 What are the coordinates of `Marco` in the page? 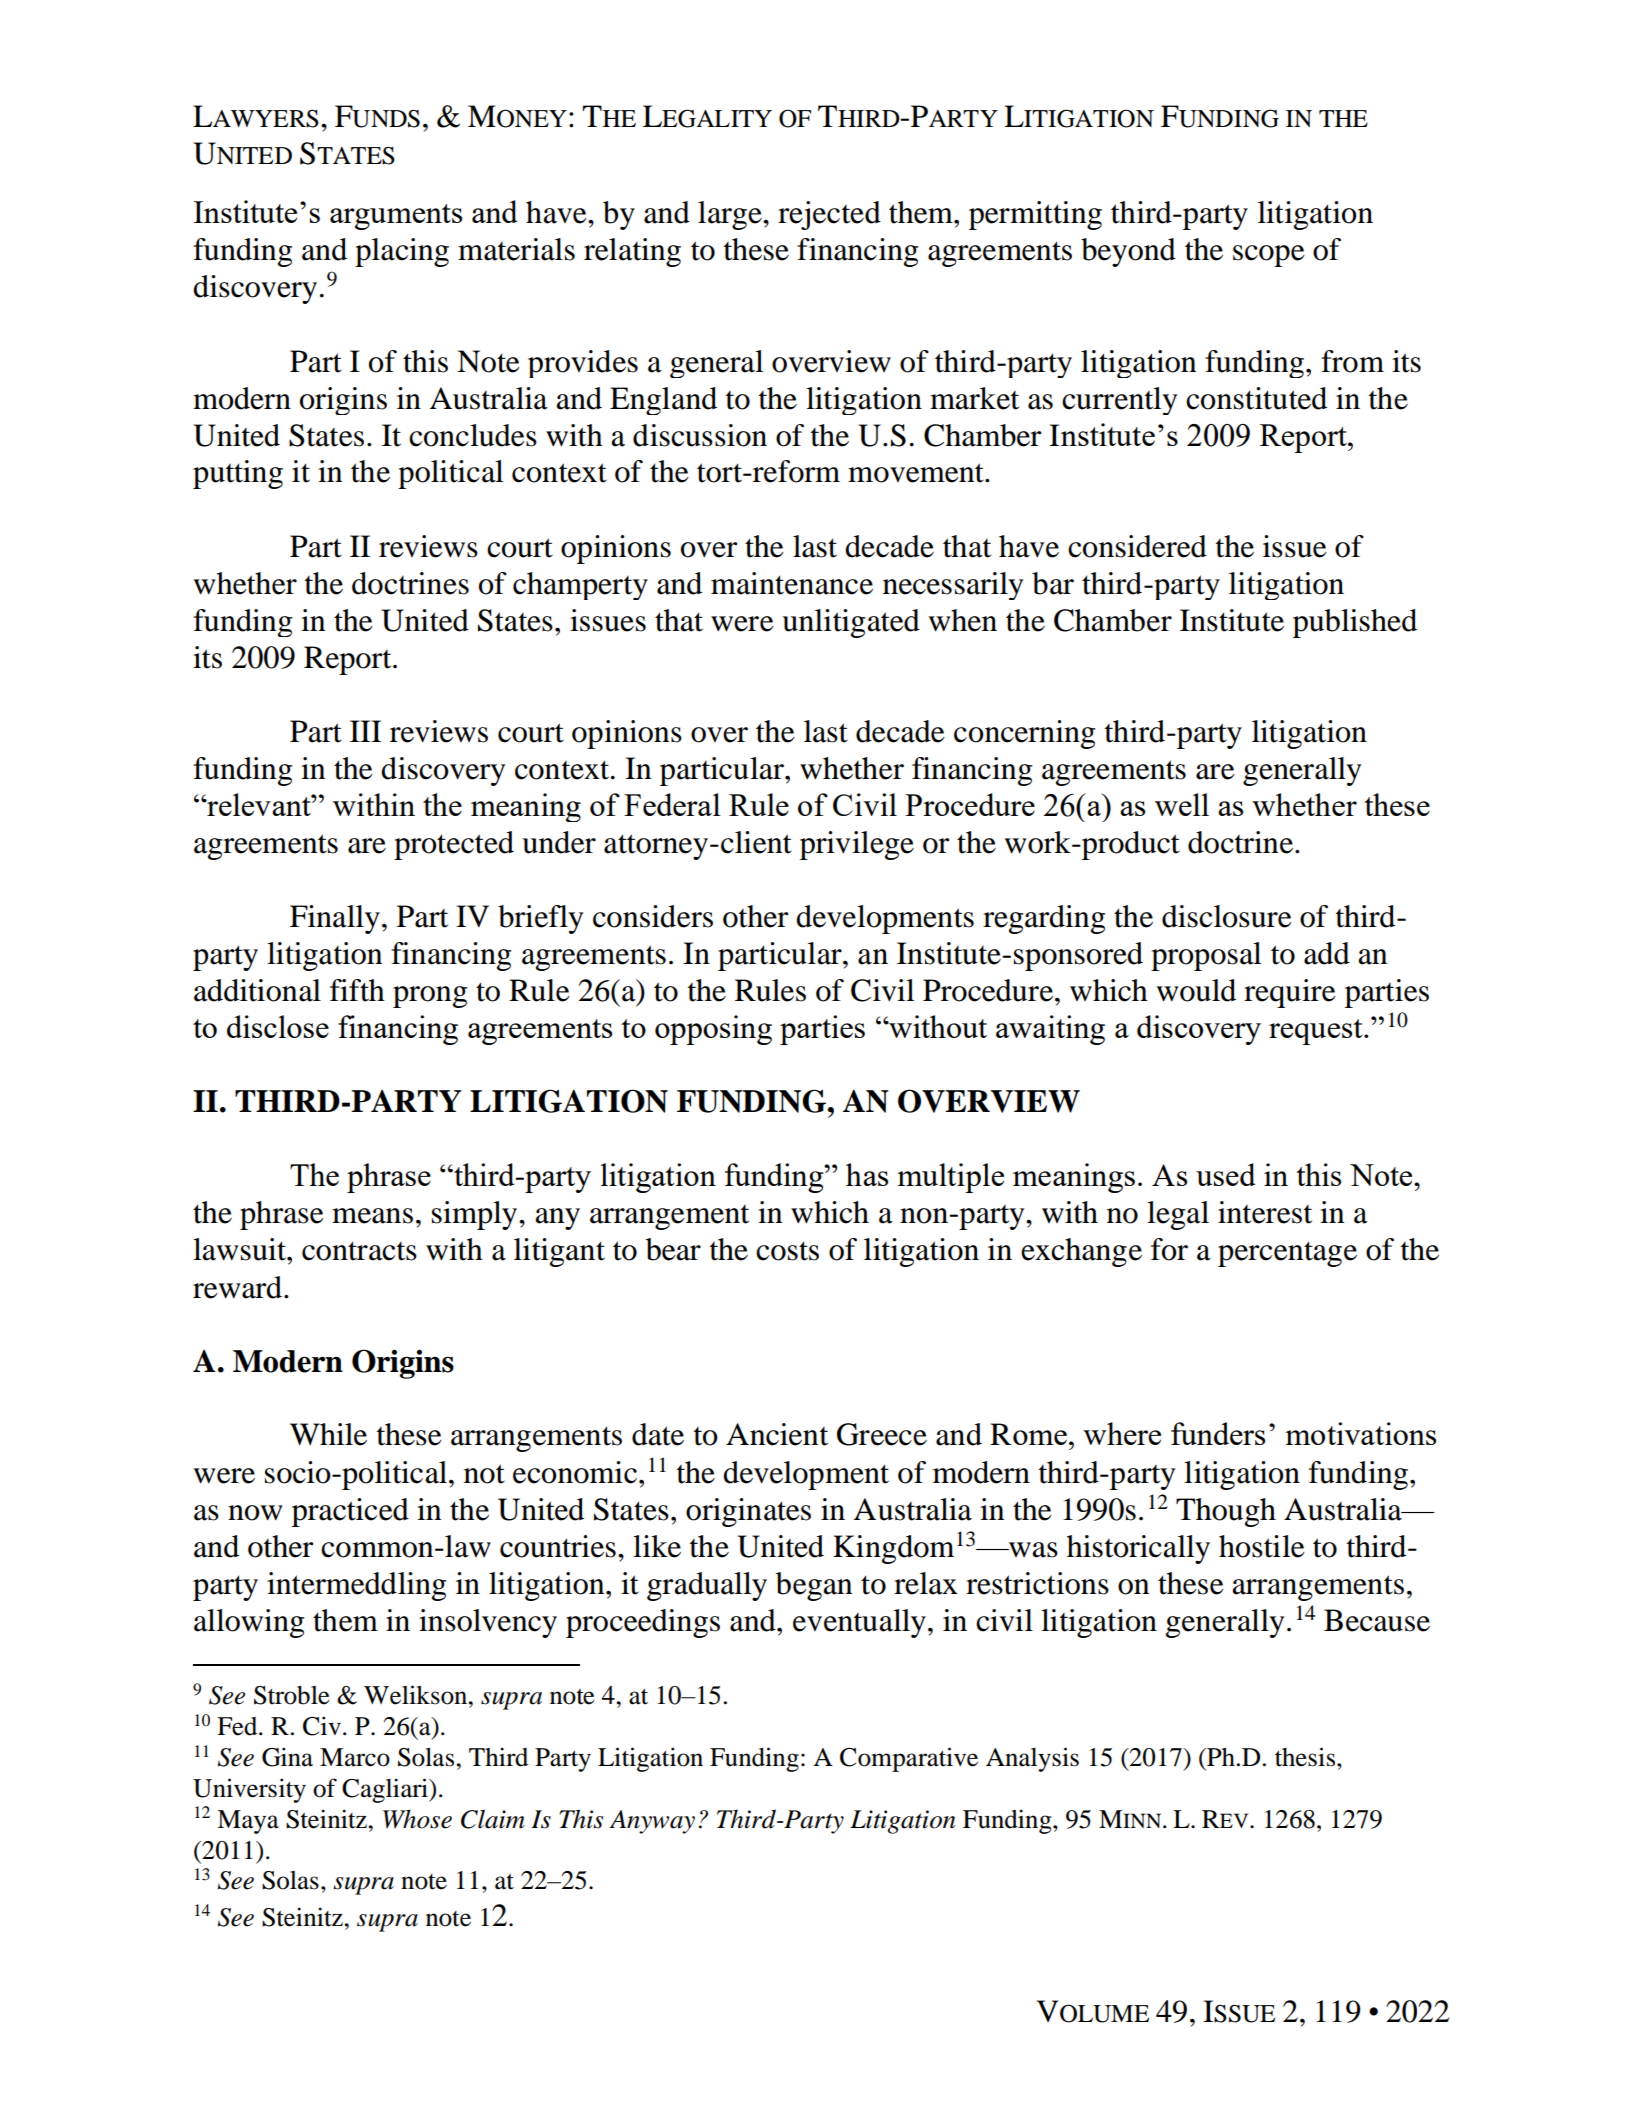 It's located at (355, 1757).
